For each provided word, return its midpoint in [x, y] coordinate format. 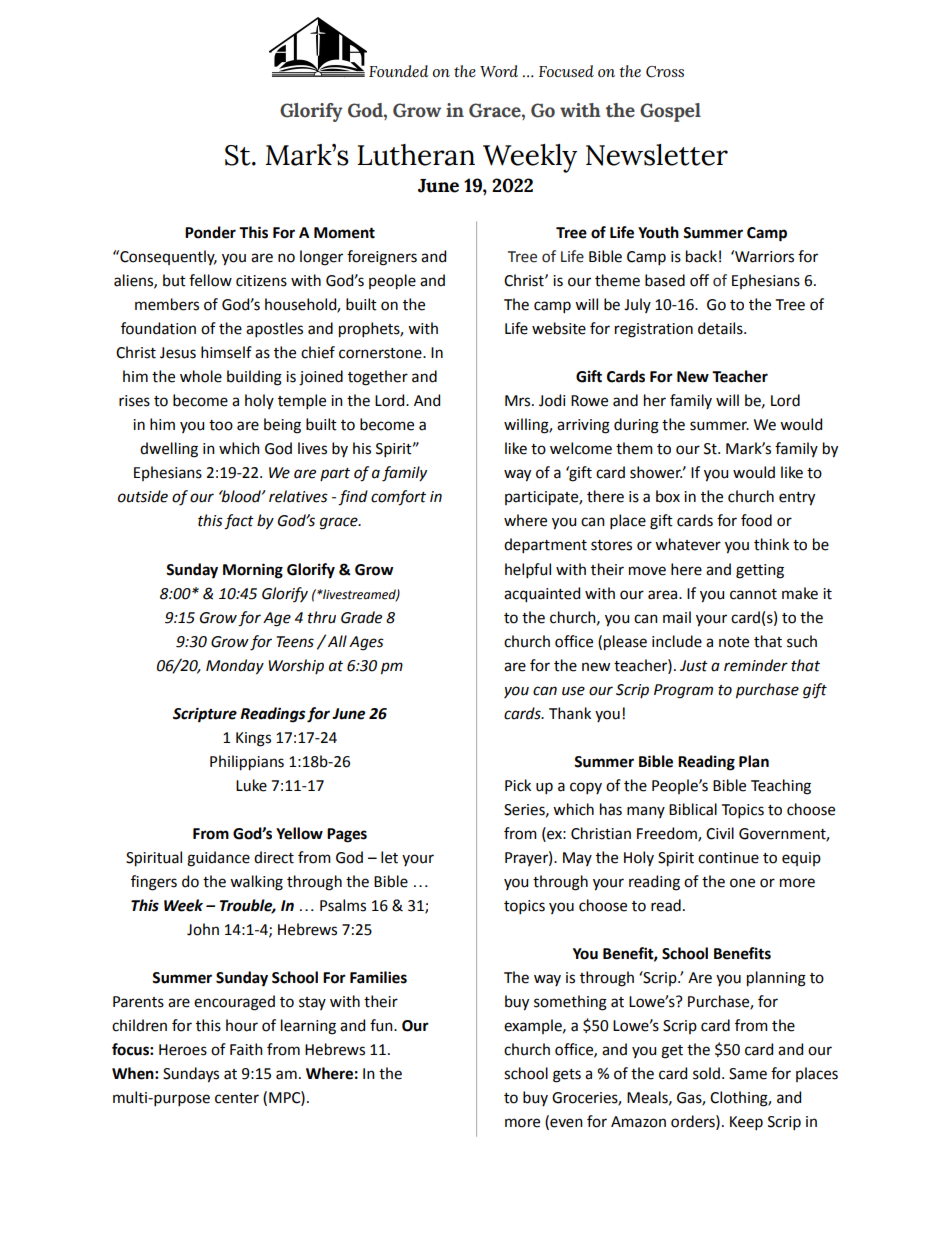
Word [499, 71]
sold [706, 1073]
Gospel [670, 112]
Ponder [210, 232]
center [237, 1098]
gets [567, 1076]
